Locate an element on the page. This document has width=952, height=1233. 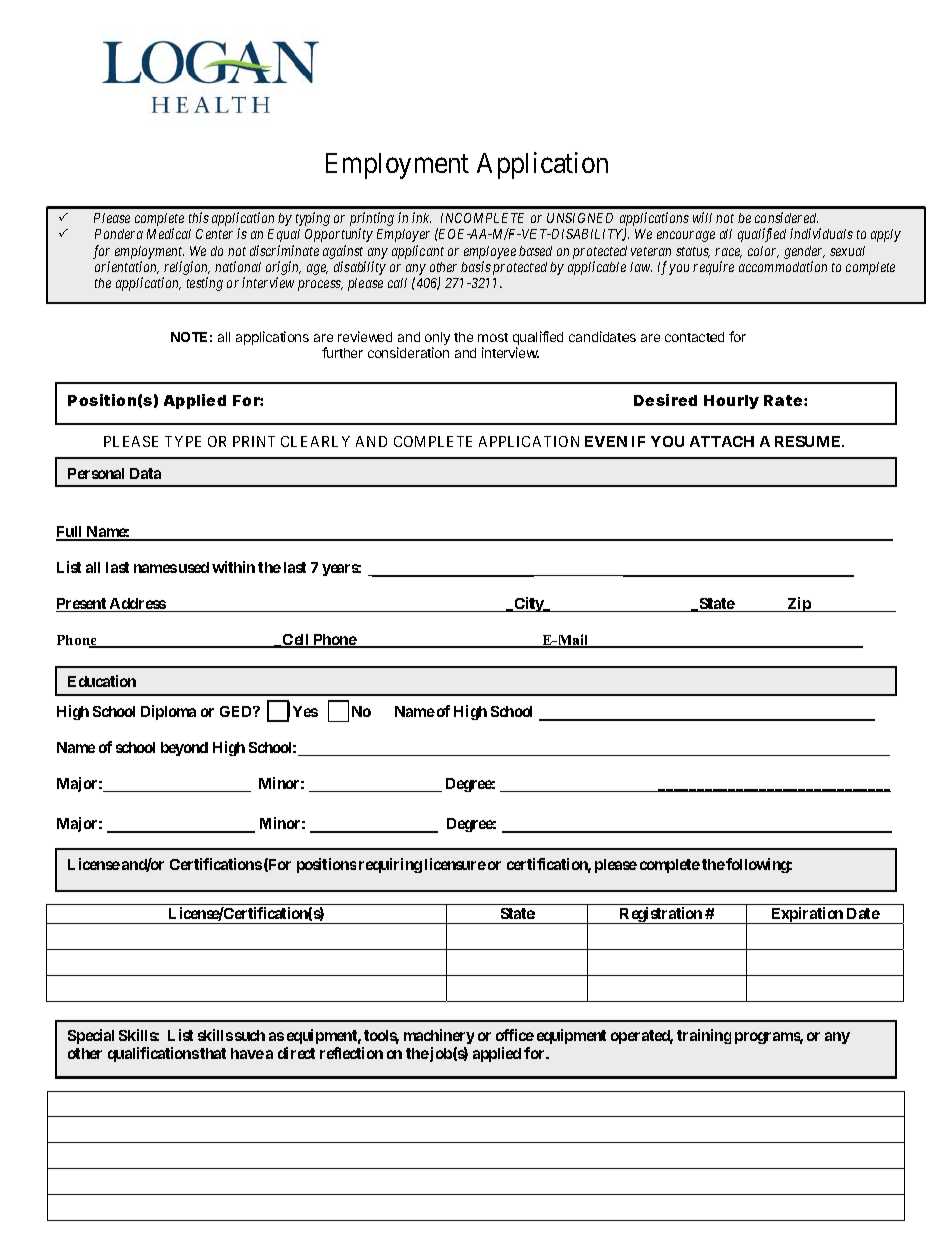
such is located at coordinates (250, 1035).
